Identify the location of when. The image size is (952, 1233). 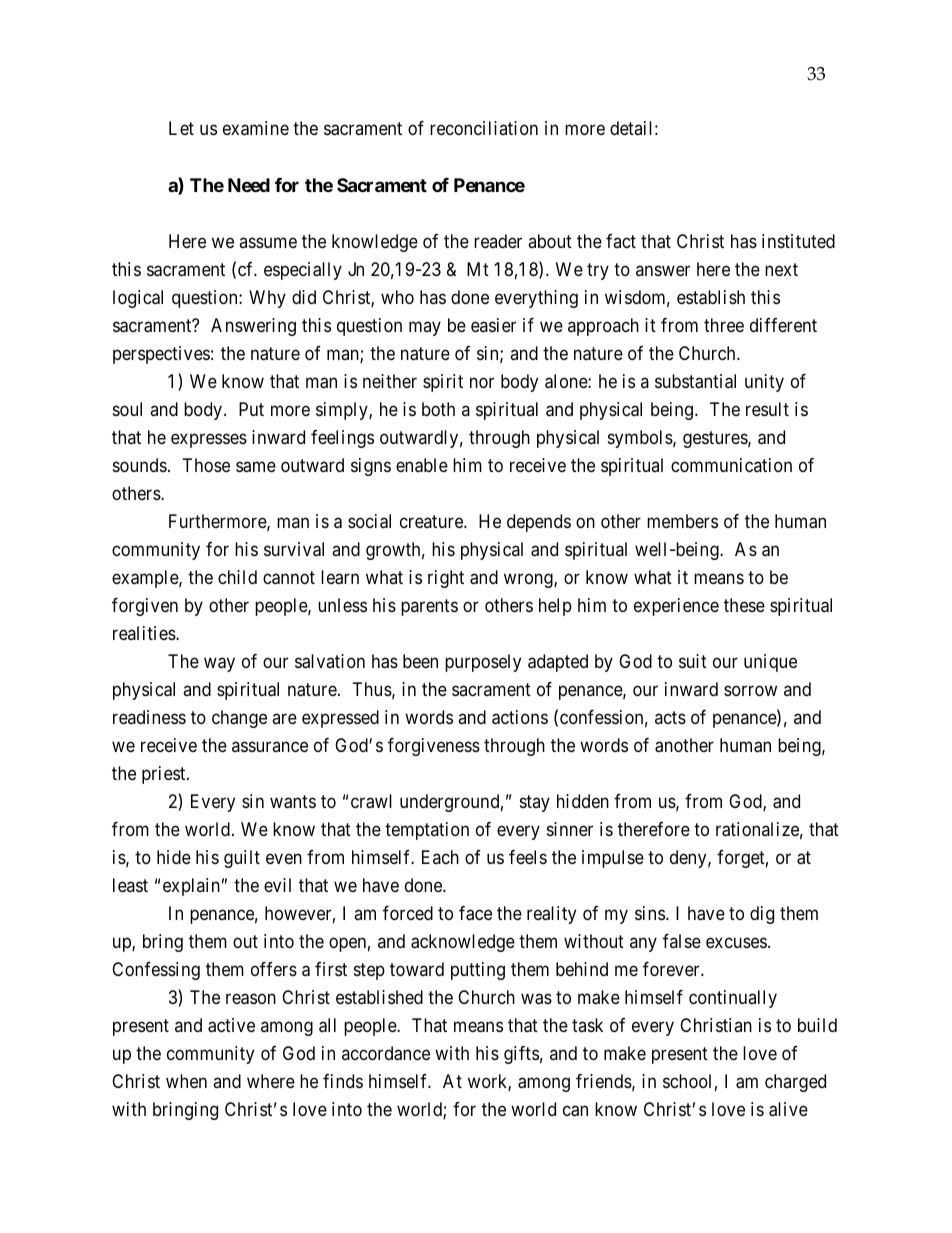
(186, 1081).
